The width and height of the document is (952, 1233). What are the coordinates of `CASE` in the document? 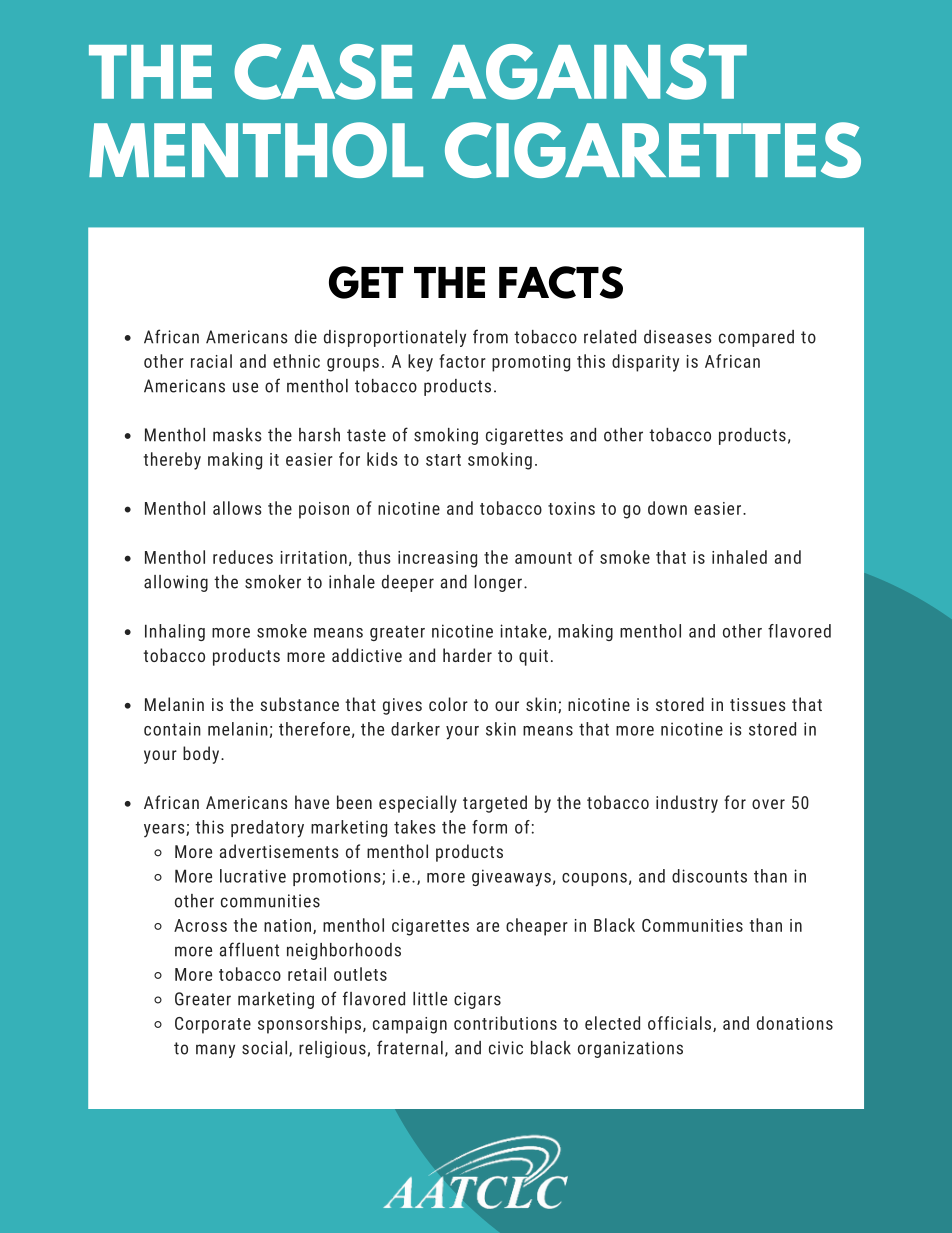 It's located at (323, 72).
